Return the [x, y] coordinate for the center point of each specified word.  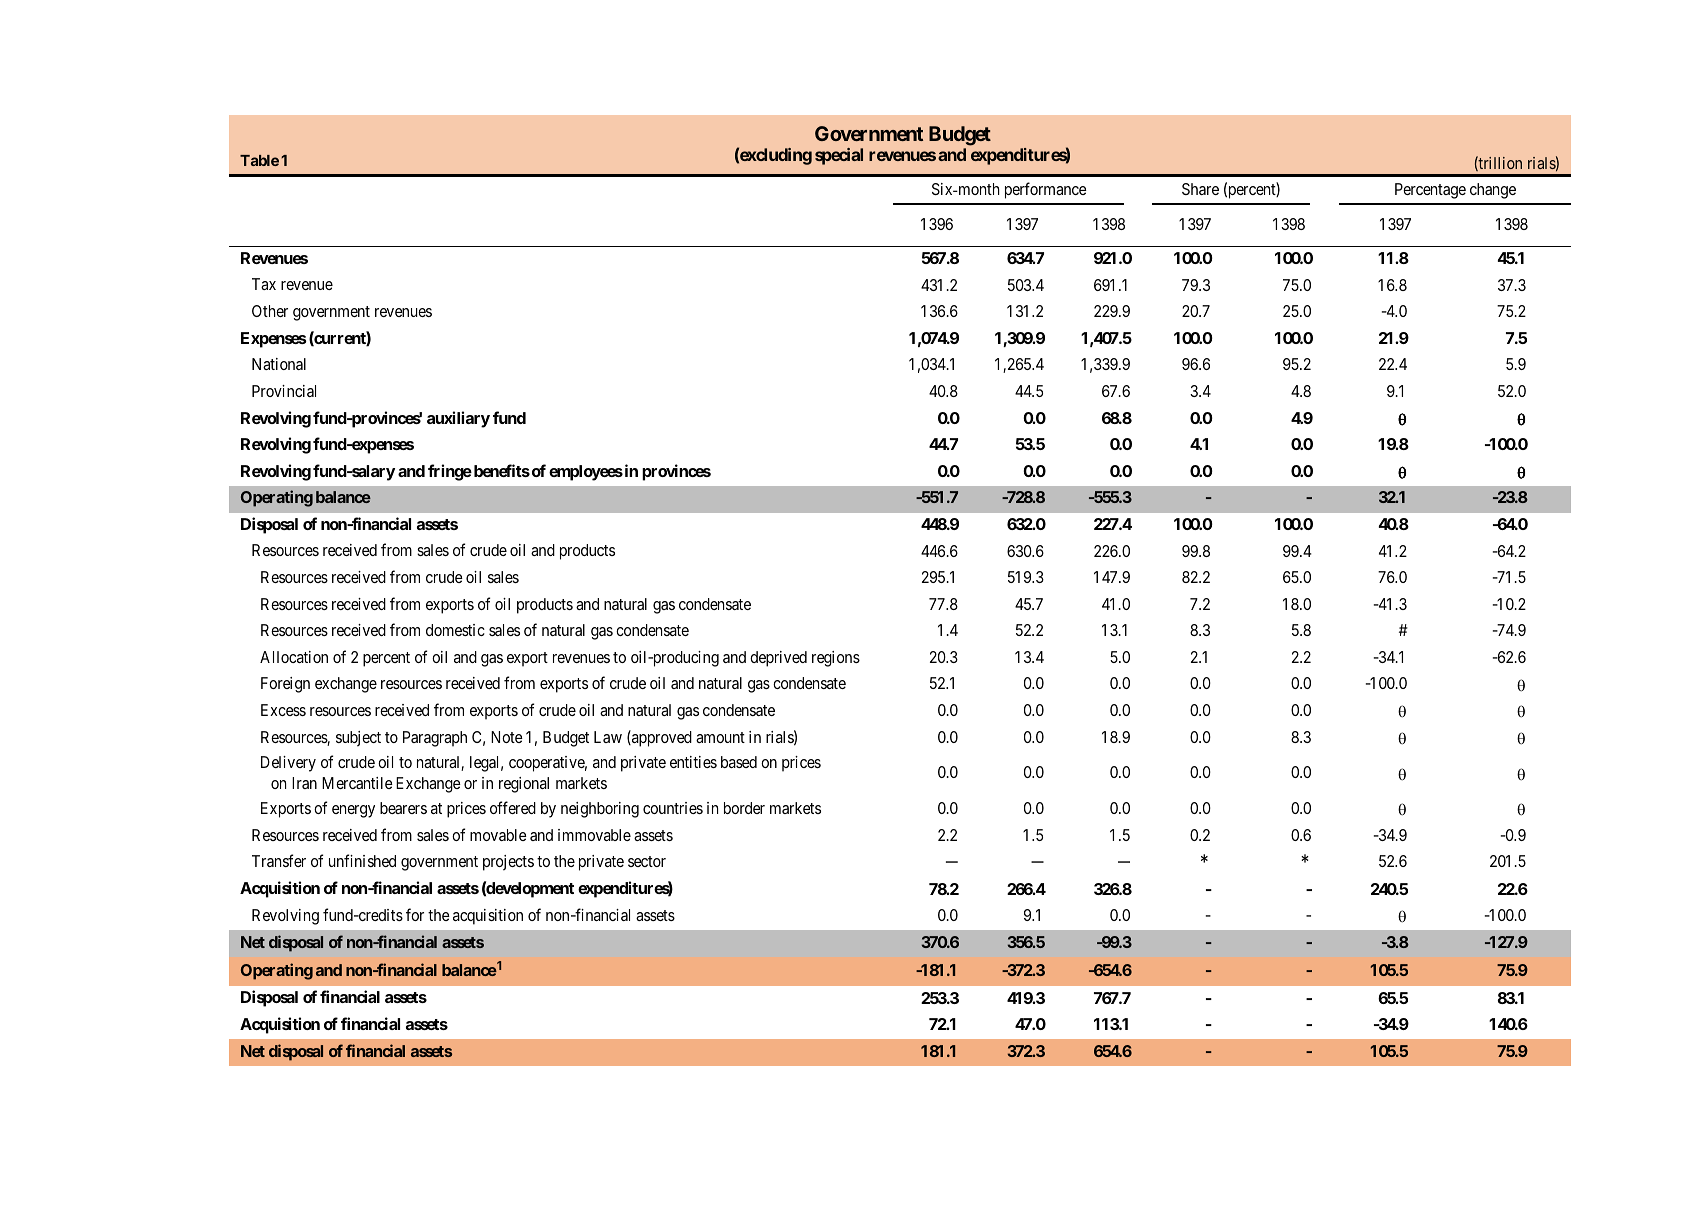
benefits [500, 470]
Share [1200, 189]
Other [270, 311]
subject [358, 739]
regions [836, 659]
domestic [455, 630]
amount [720, 737]
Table [259, 160]
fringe [450, 472]
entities [693, 762]
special [839, 156]
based [739, 762]
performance [1046, 190]
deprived [778, 659]
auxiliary [458, 419]
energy [353, 811]
